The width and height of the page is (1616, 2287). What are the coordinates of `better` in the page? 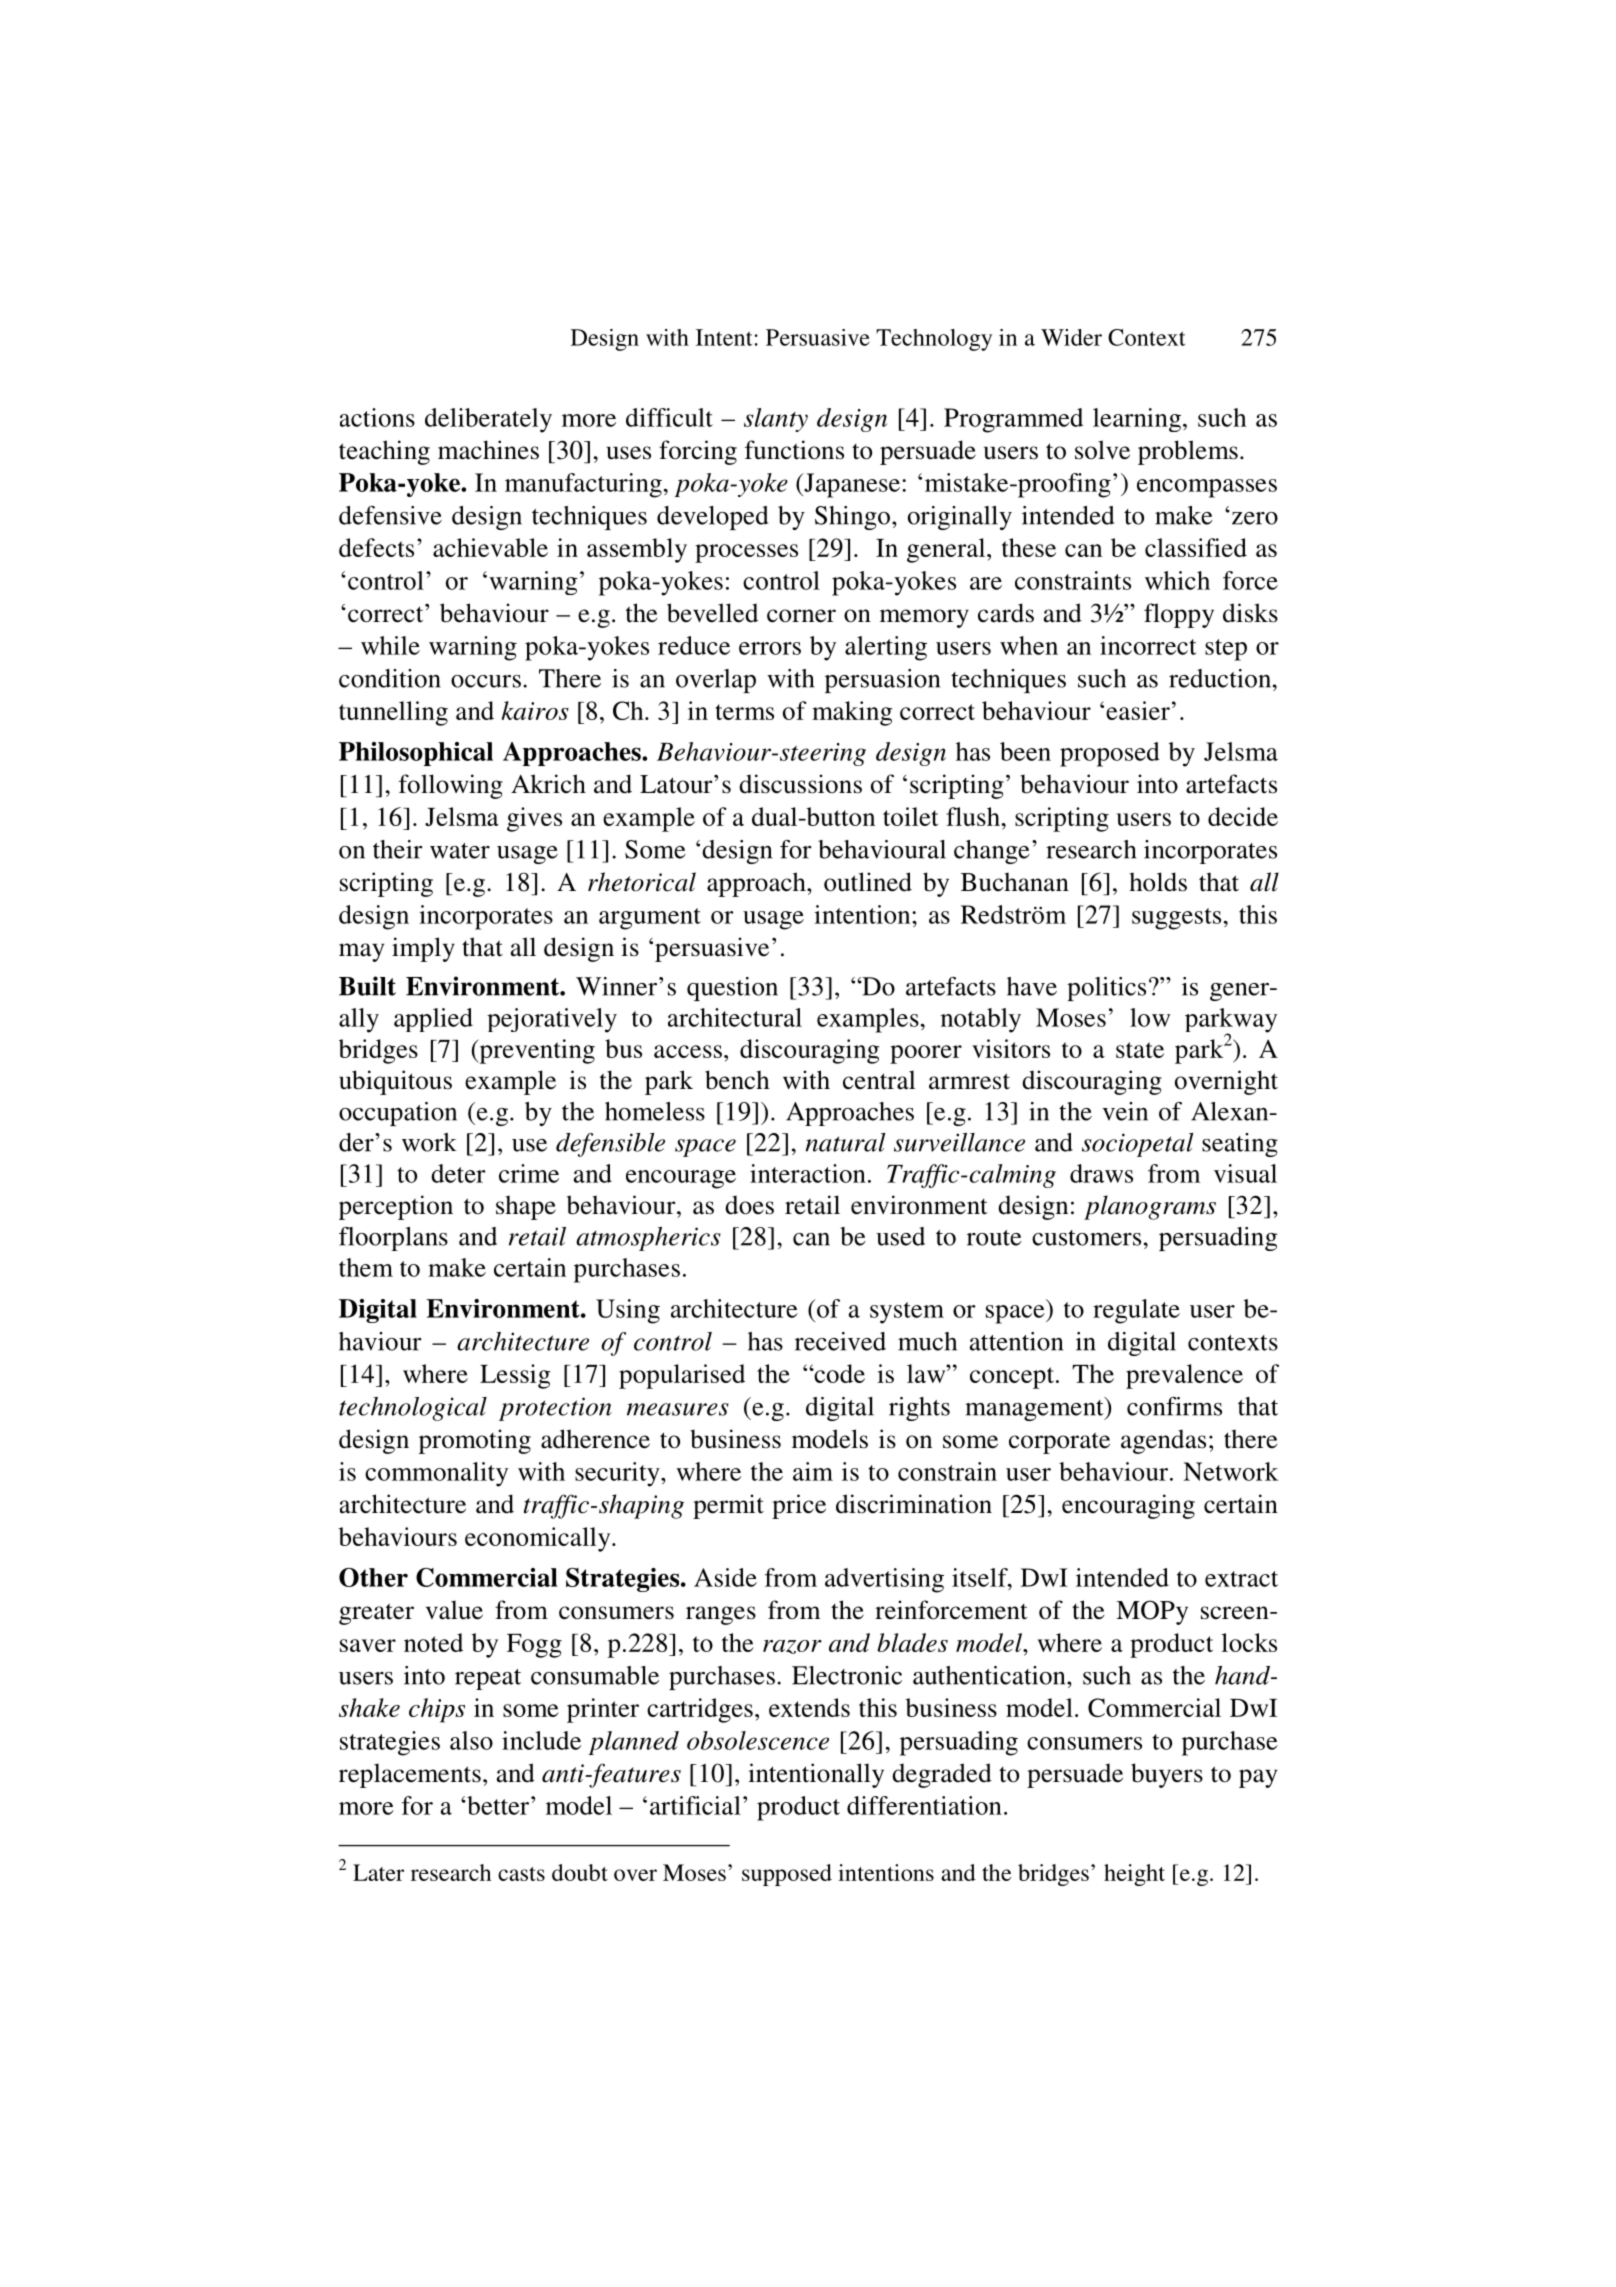 It's located at (498, 1805).
